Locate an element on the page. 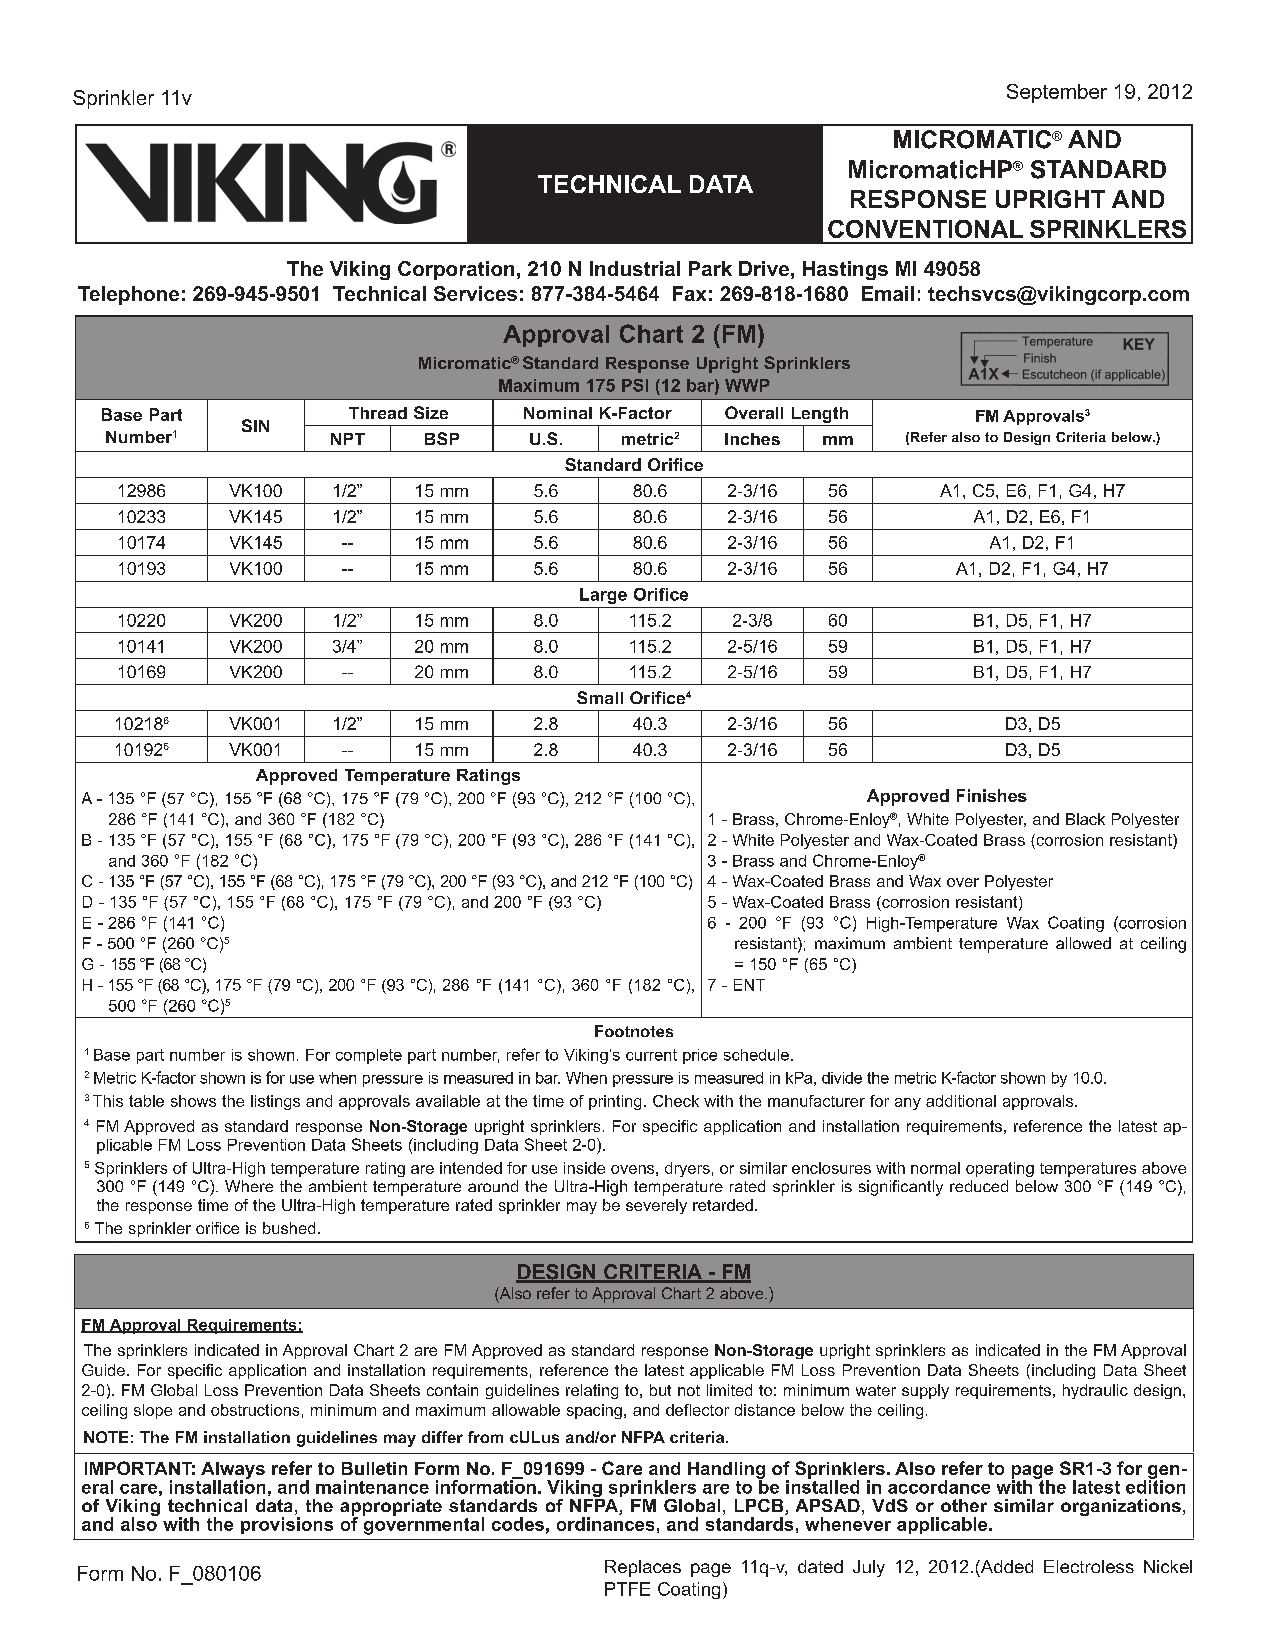  Telephone is located at coordinates (128, 295).
